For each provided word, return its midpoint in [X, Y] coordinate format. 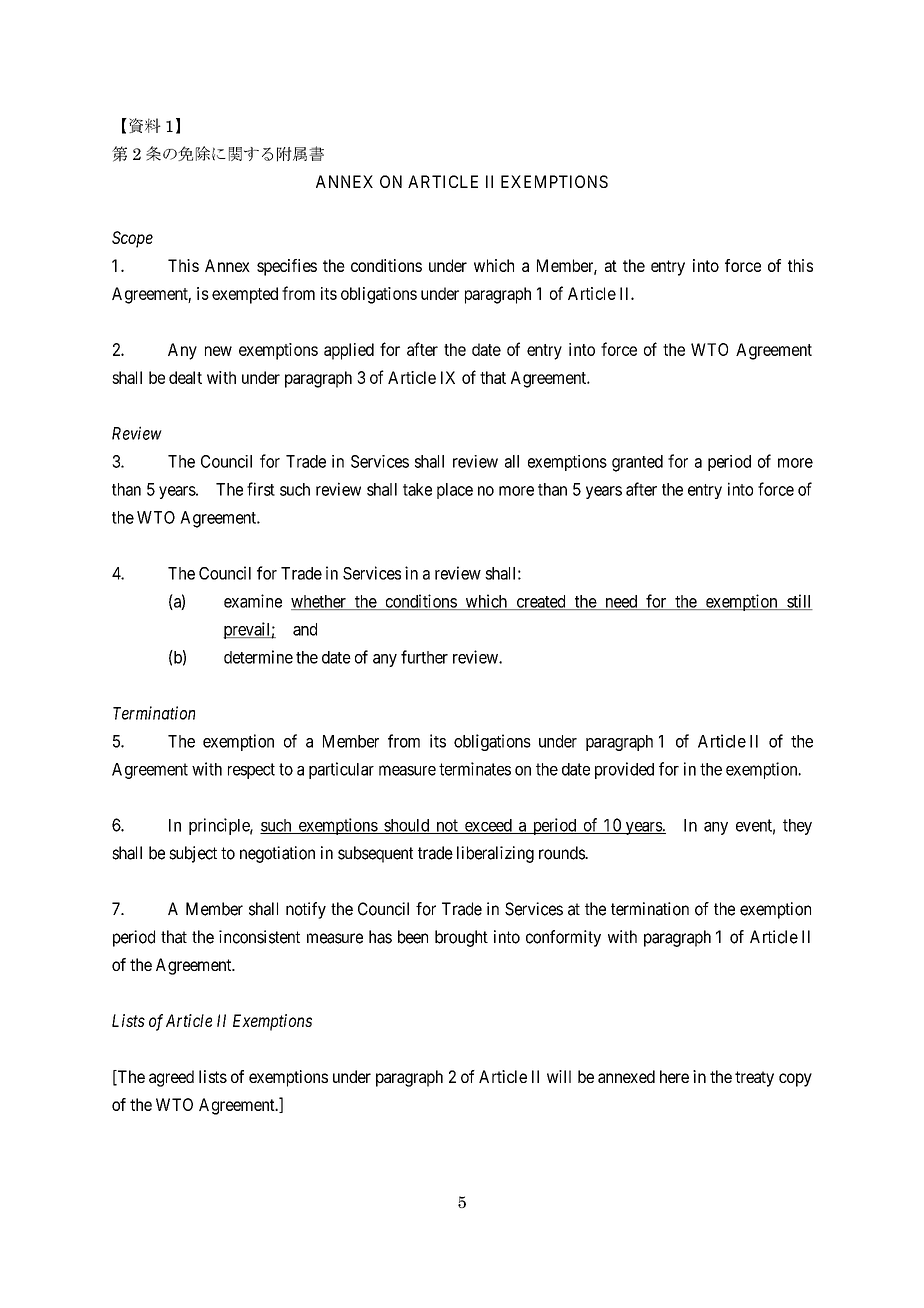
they [797, 827]
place [455, 491]
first [261, 489]
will [559, 1076]
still [799, 602]
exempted [245, 295]
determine [258, 657]
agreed [171, 1078]
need [621, 602]
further [424, 657]
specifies [287, 267]
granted [637, 463]
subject [193, 854]
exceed [488, 826]
